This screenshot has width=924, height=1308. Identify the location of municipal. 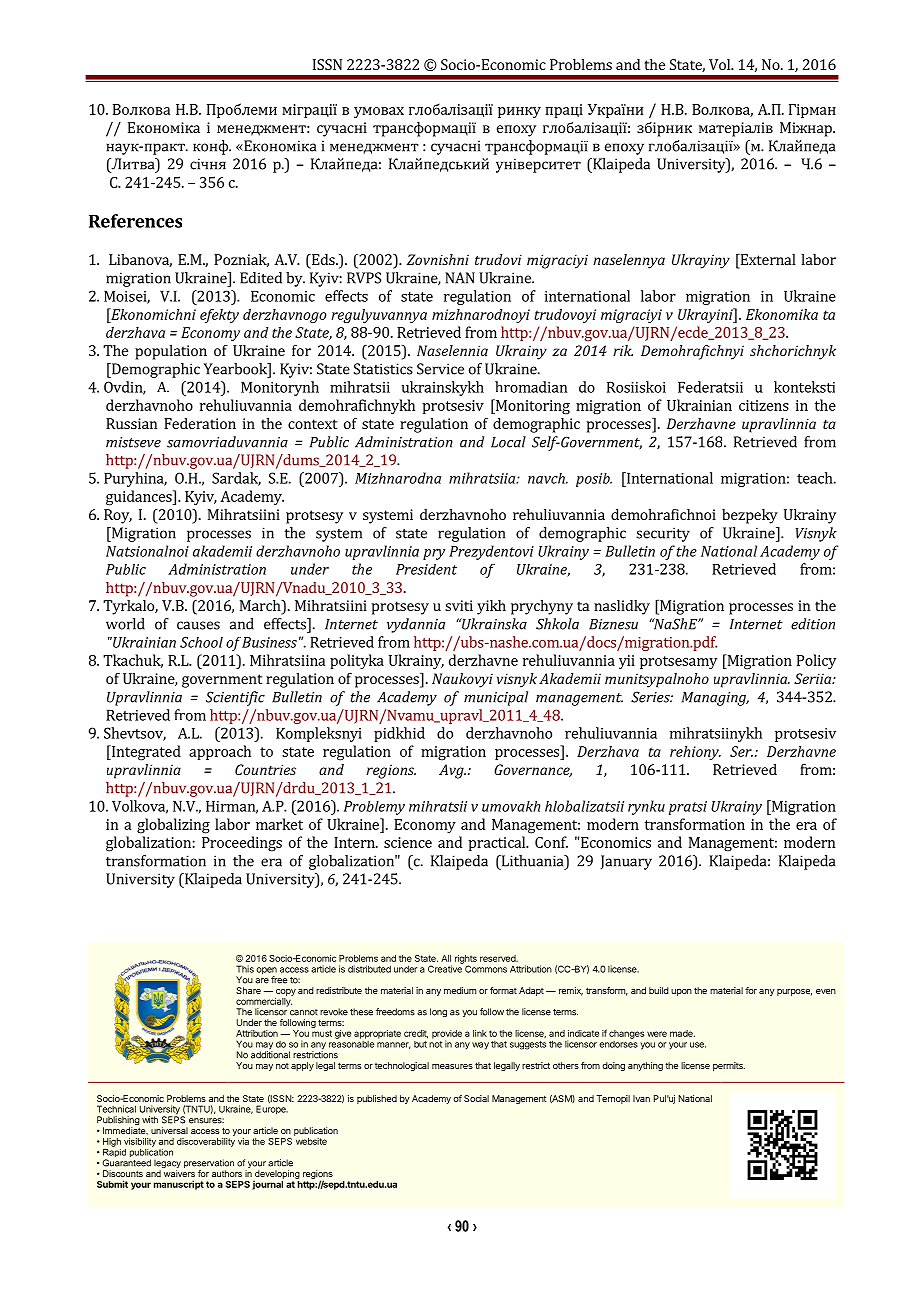
(496, 698).
